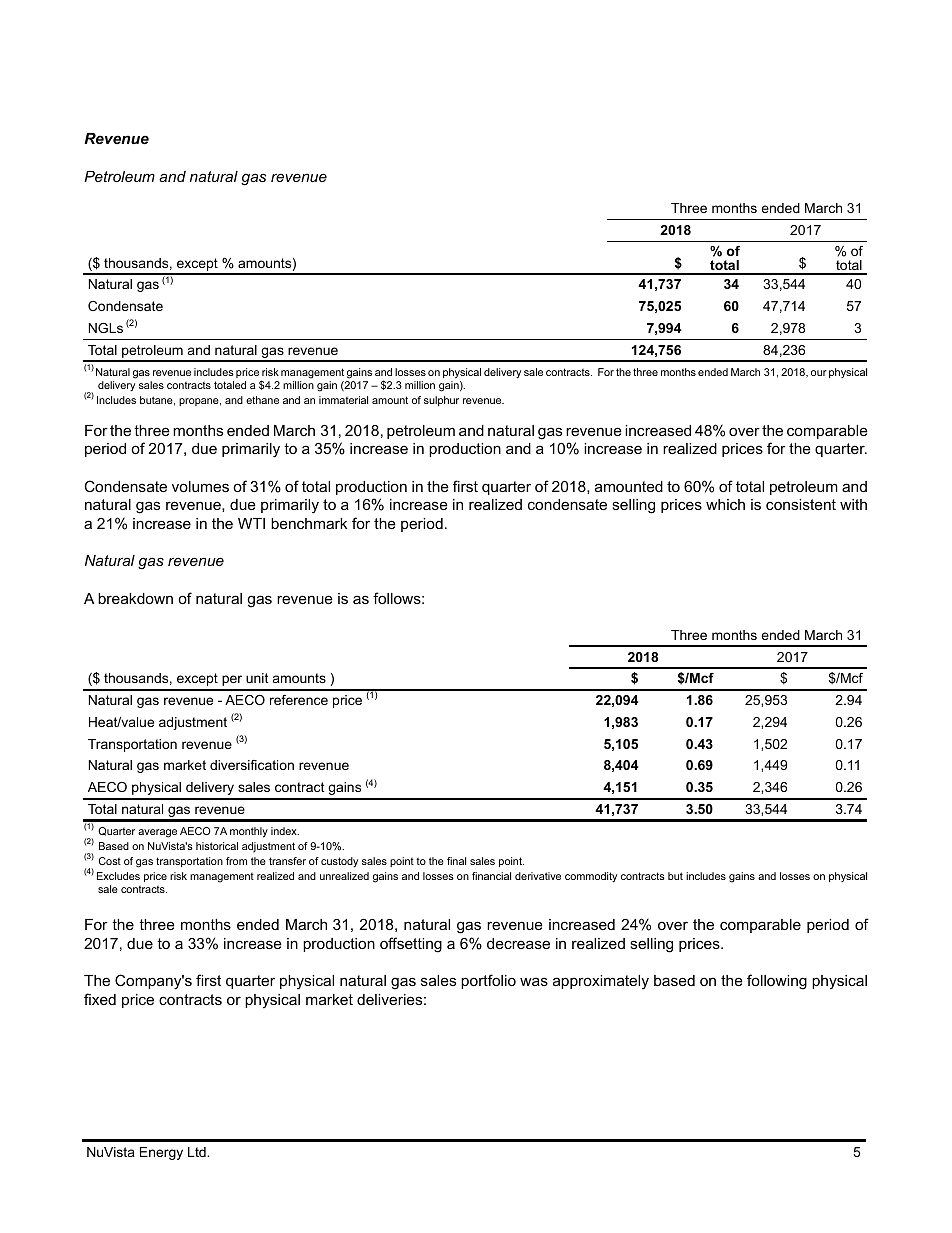 The image size is (952, 1233). Describe the element at coordinates (135, 598) in the screenshot. I see `breakdown` at that location.
